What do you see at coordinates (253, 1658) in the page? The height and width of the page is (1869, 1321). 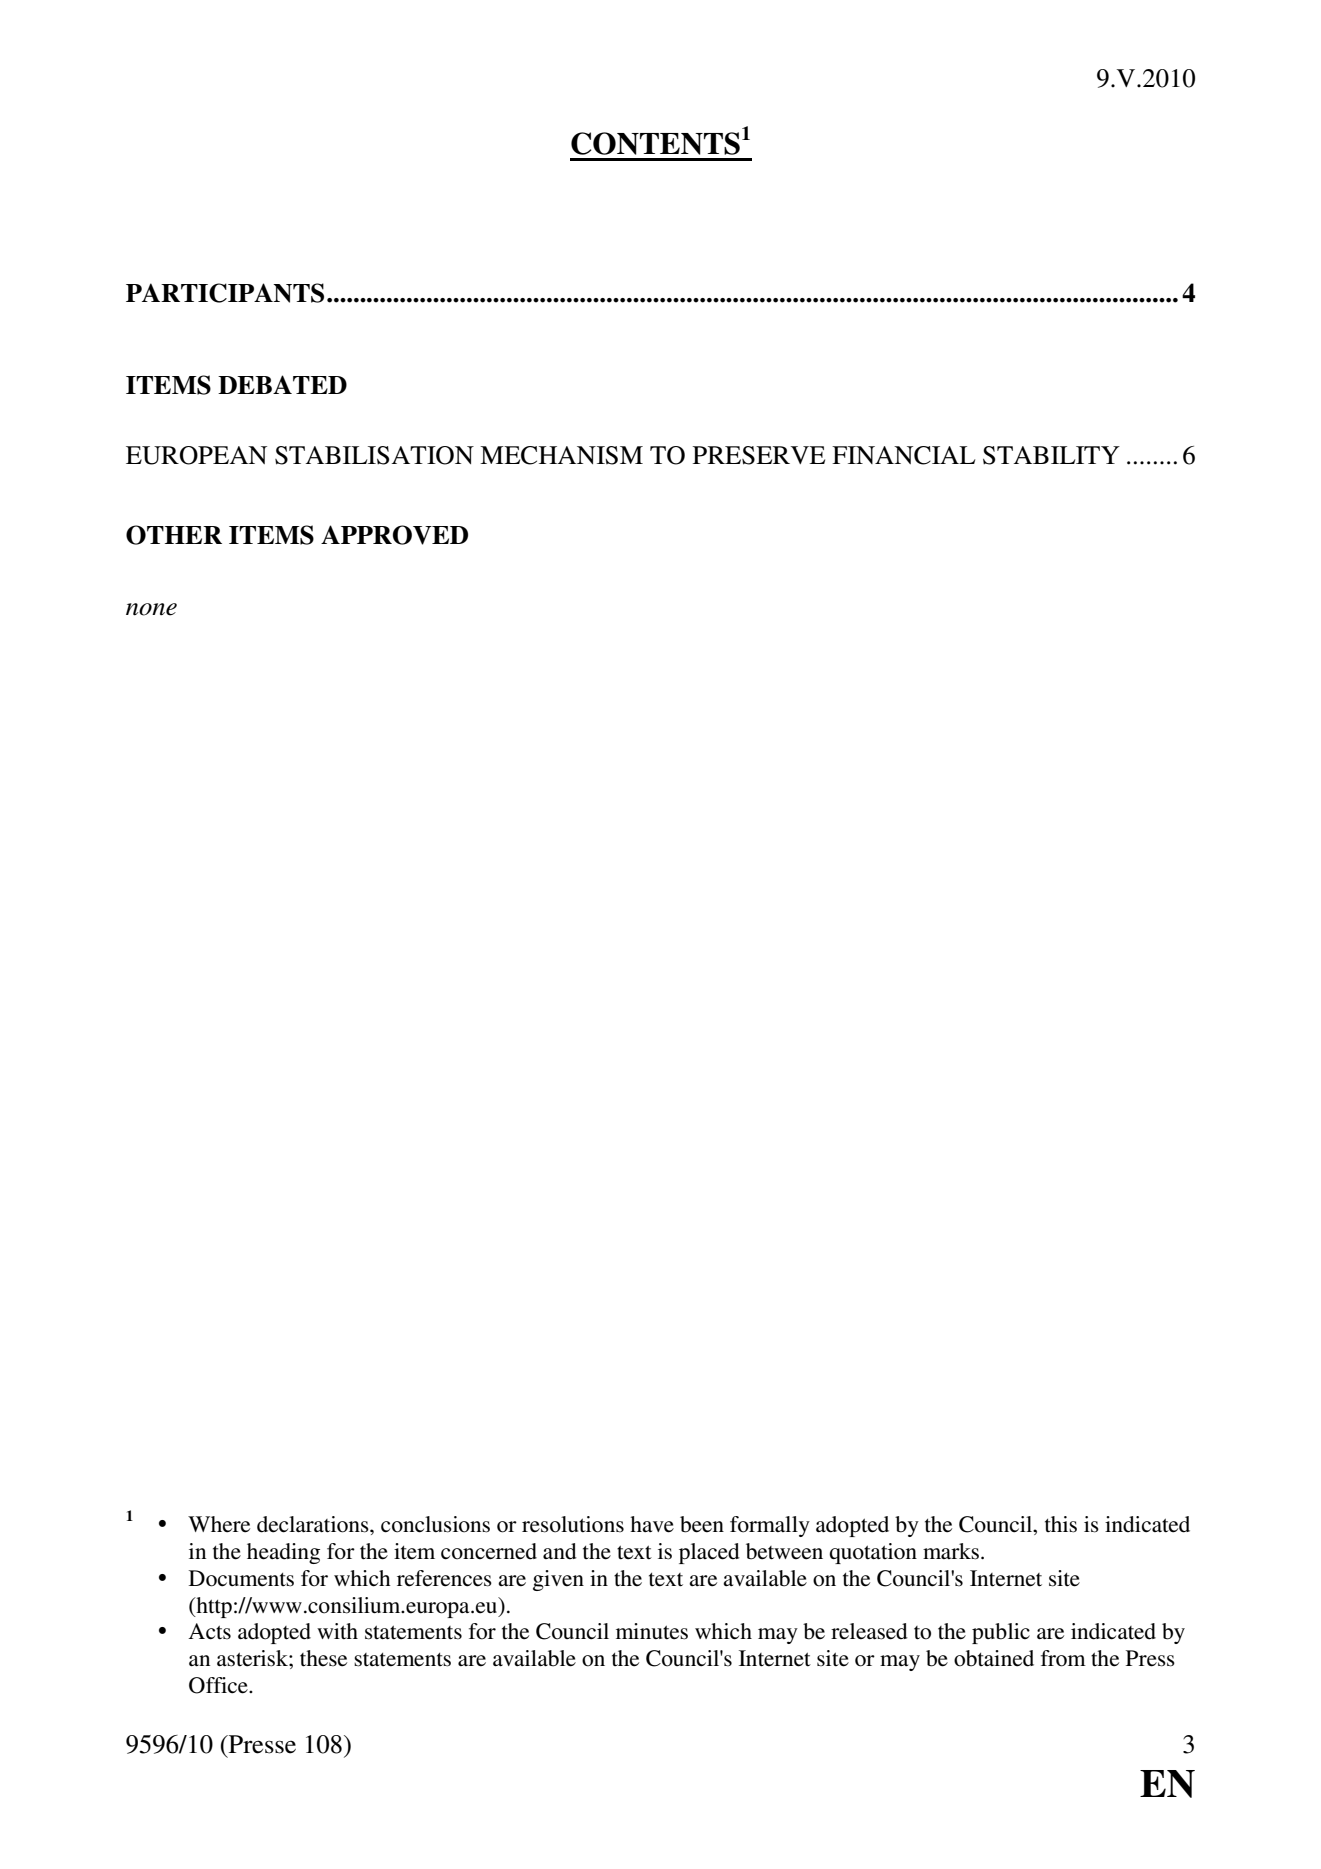 I see `asterisk` at bounding box center [253, 1658].
